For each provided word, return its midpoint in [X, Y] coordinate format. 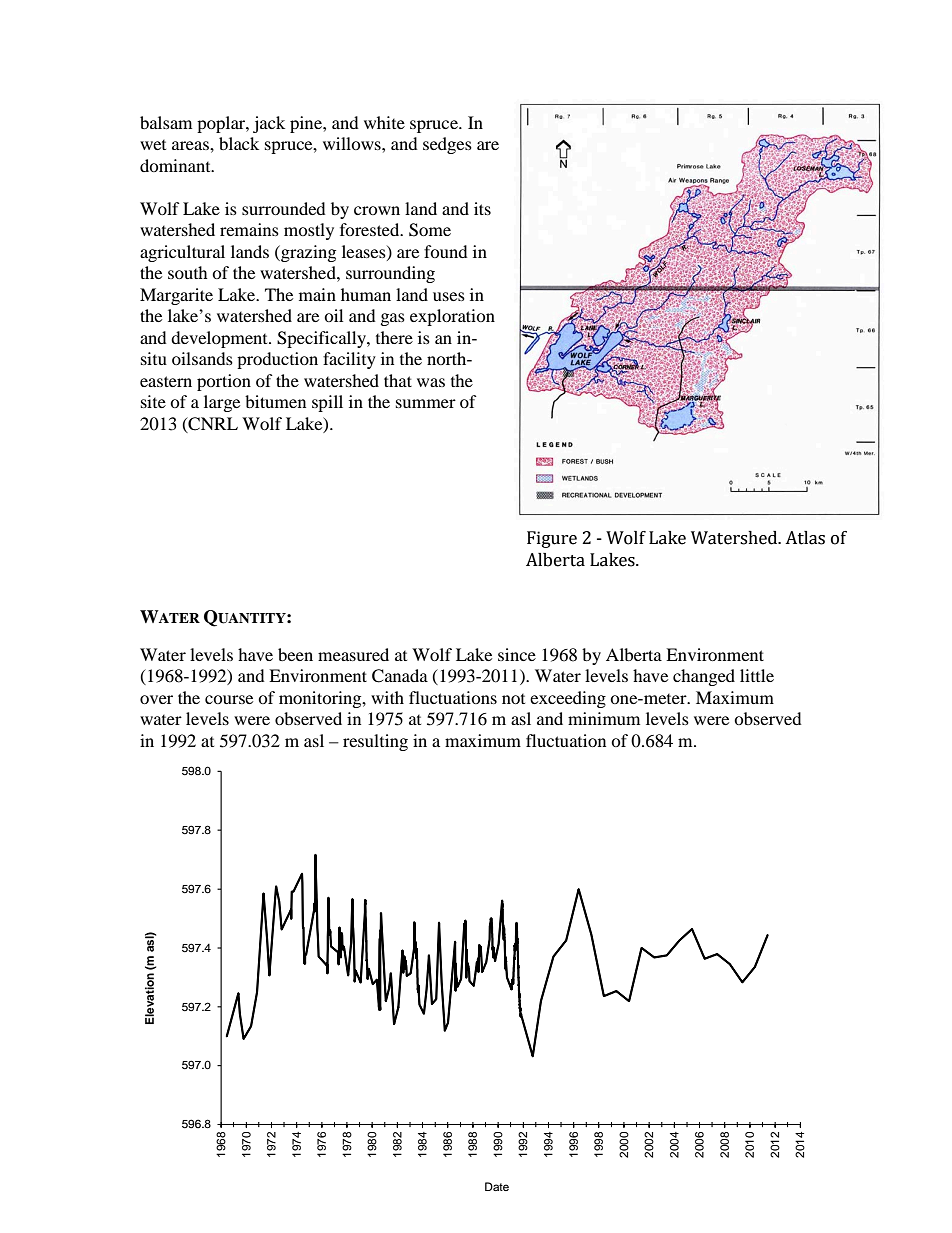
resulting [375, 742]
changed [704, 677]
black [239, 143]
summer [426, 403]
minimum [604, 718]
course [229, 699]
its [482, 208]
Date [497, 1186]
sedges [447, 145]
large [222, 403]
